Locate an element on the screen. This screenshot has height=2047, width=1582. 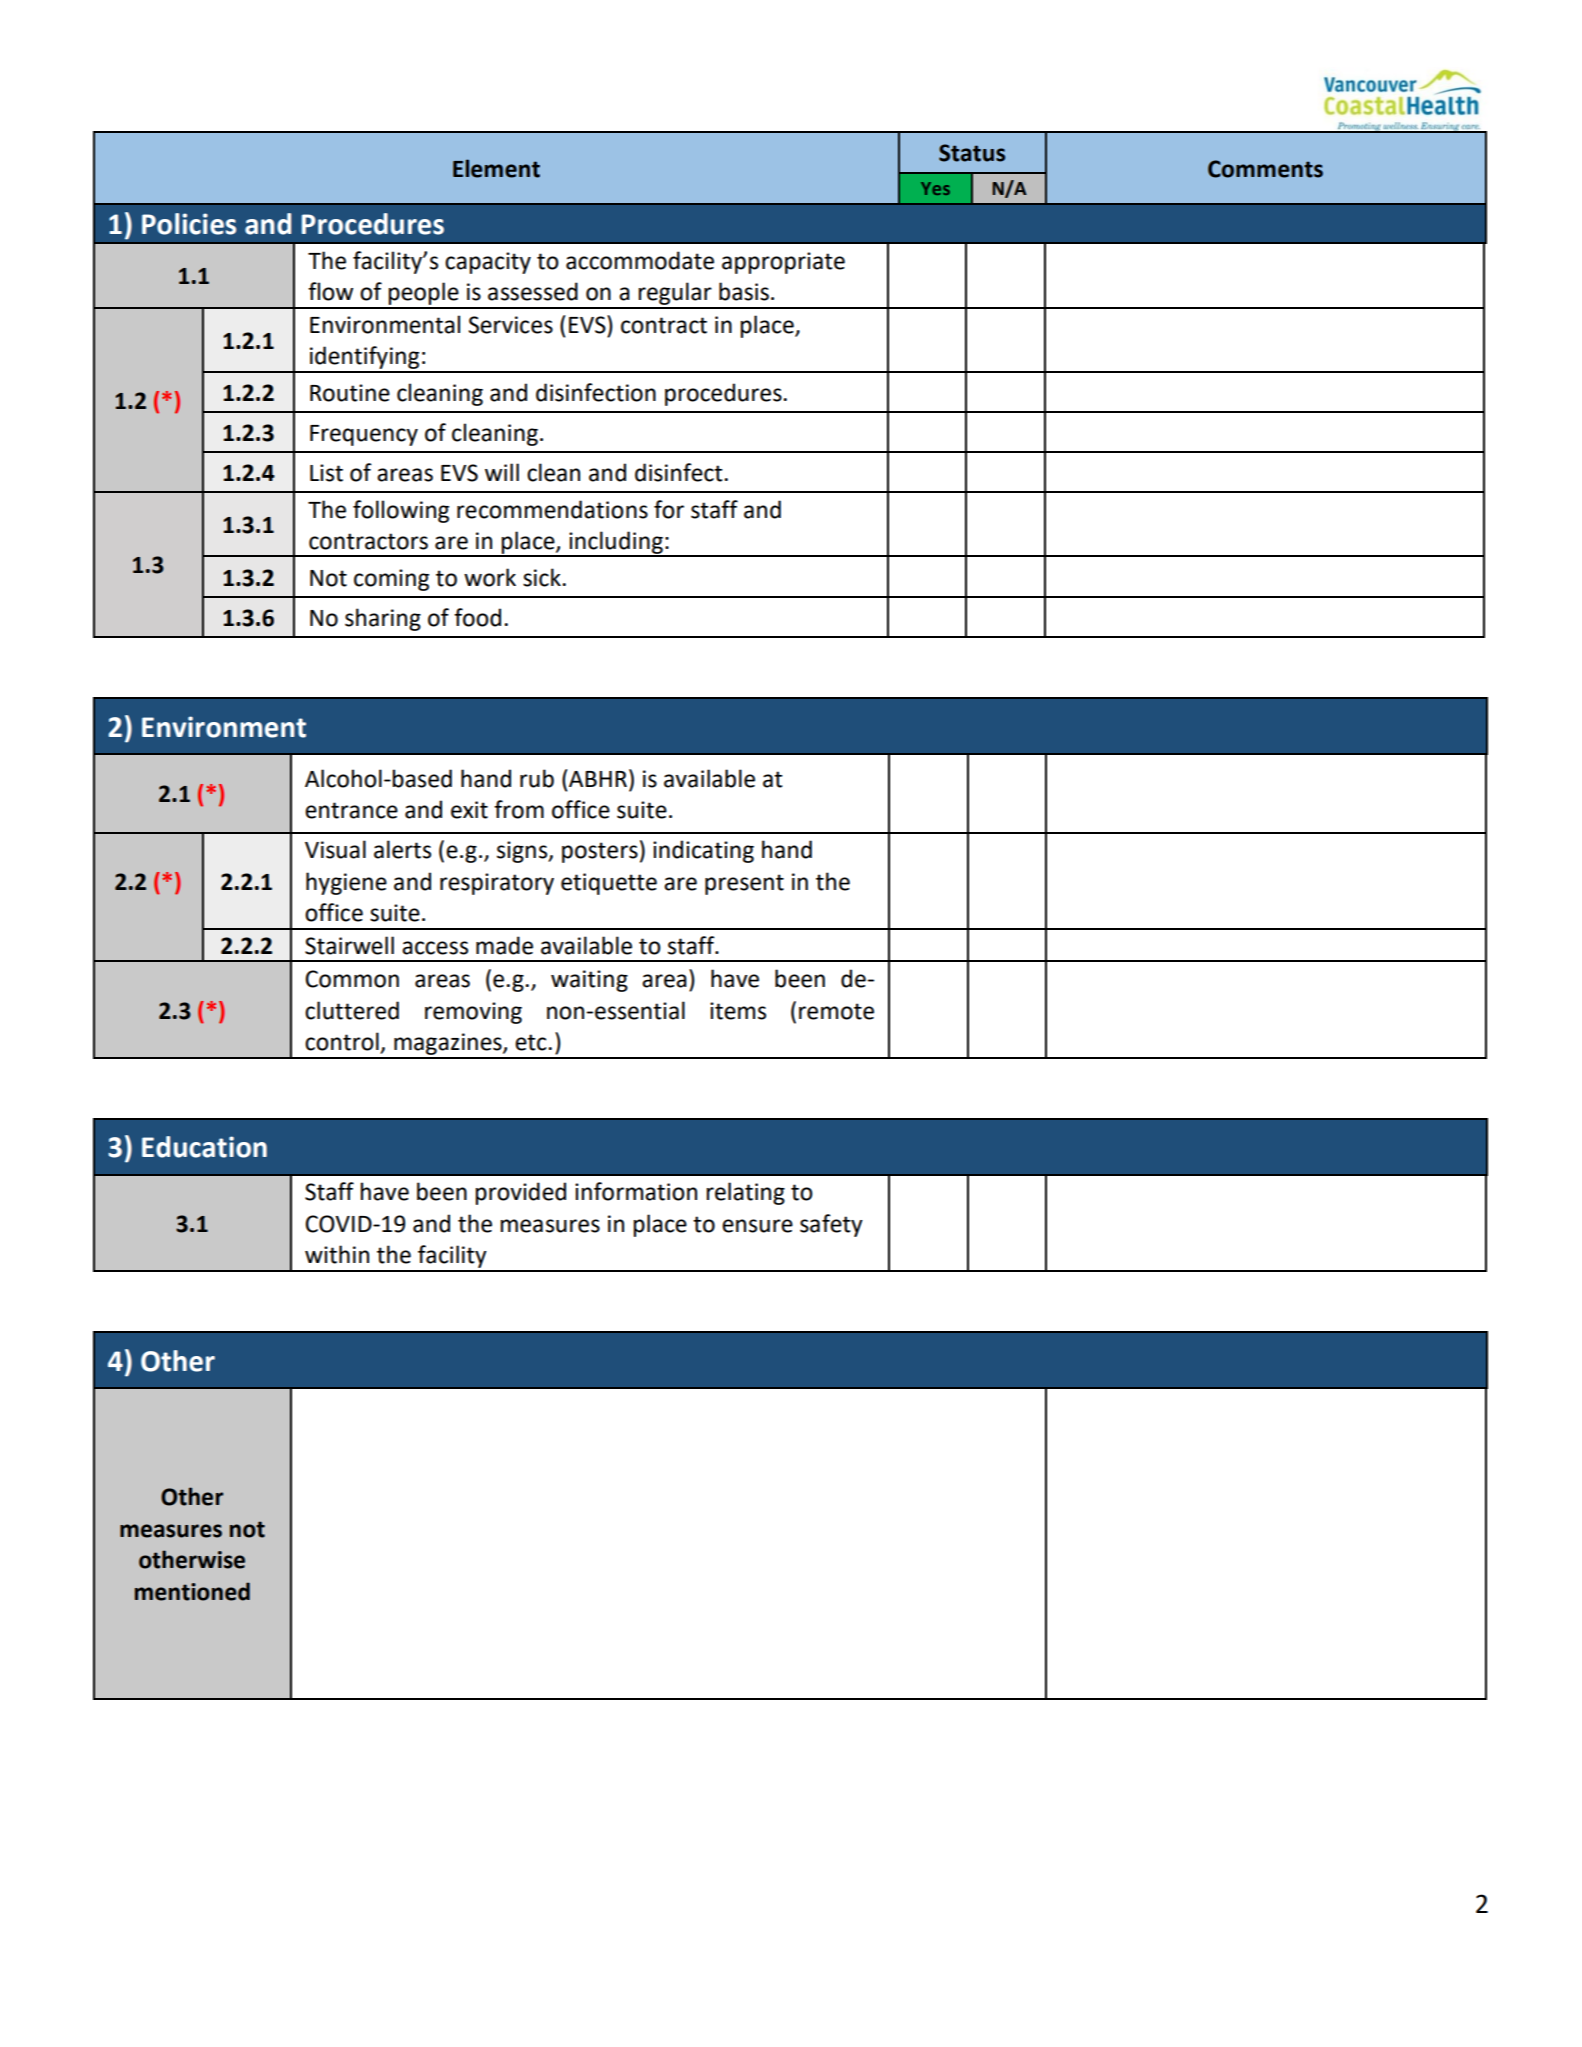
mentioned is located at coordinates (192, 1591).
